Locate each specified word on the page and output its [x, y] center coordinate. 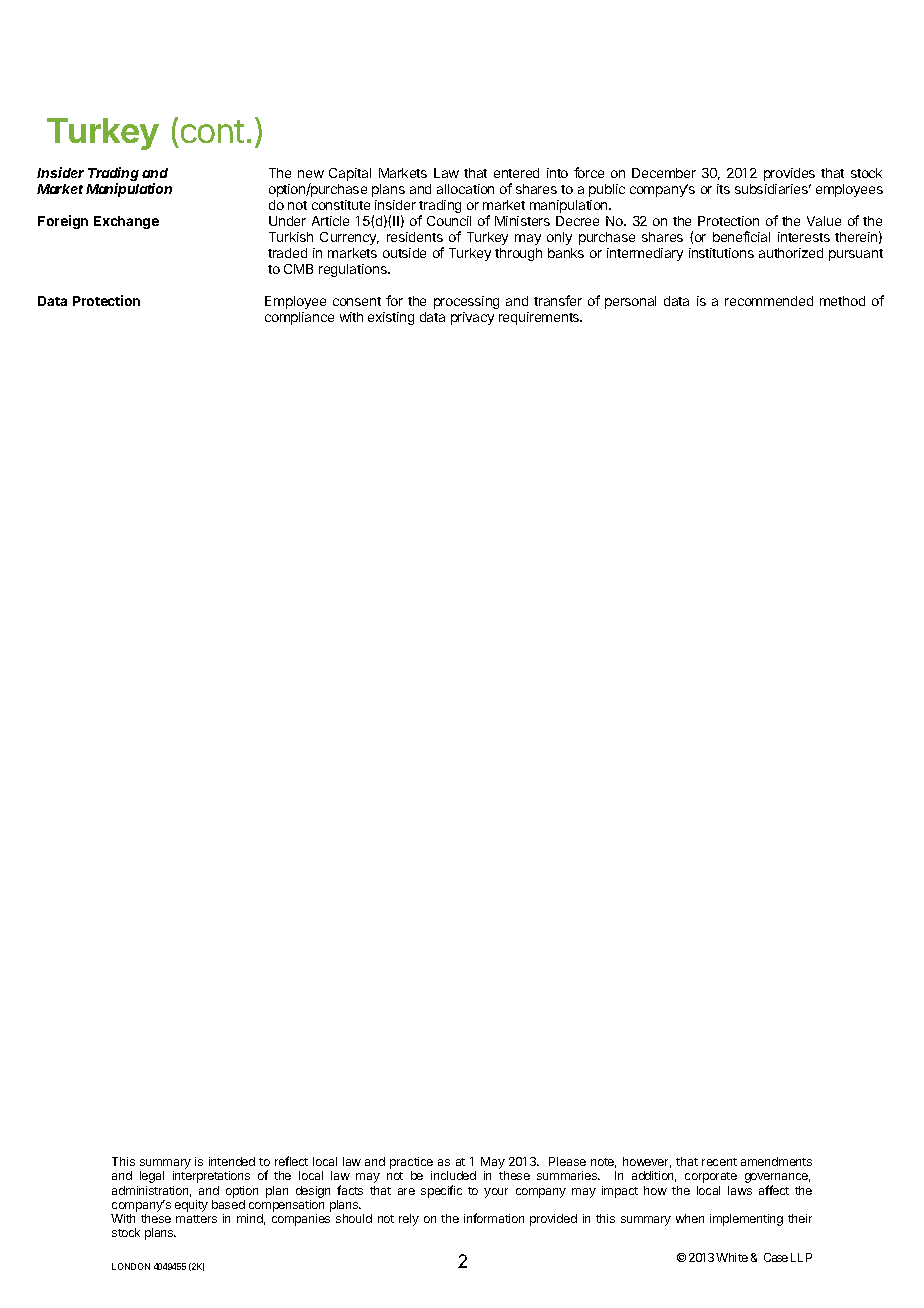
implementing [746, 1220]
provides [789, 174]
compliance [299, 318]
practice [411, 1163]
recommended [769, 301]
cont [212, 131]
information [494, 1218]
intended [232, 1161]
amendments [776, 1161]
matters [196, 1219]
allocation [465, 189]
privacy [472, 318]
